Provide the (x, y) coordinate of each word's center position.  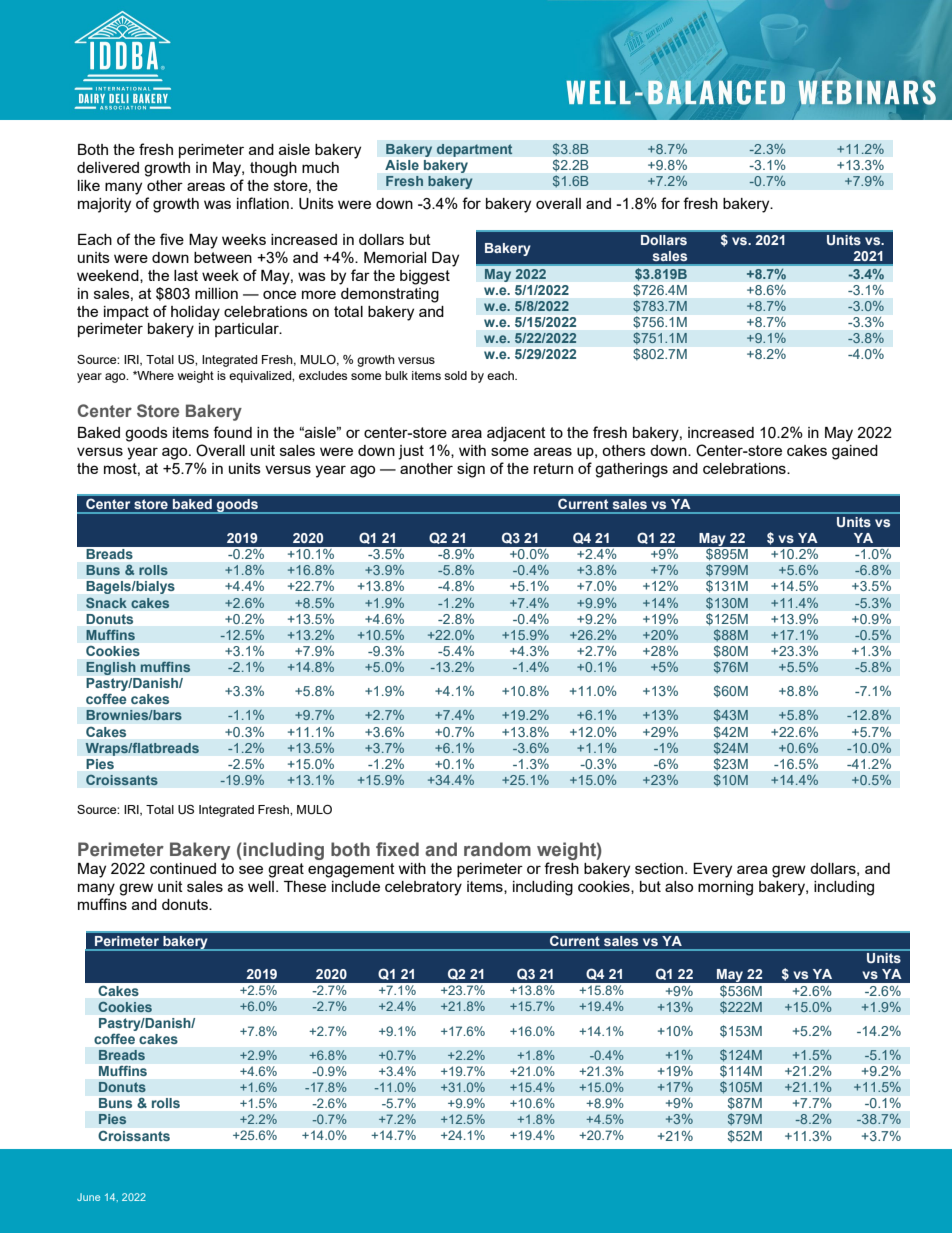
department (474, 150)
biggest (425, 277)
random (497, 849)
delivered (108, 167)
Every (712, 870)
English (111, 668)
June (88, 1197)
